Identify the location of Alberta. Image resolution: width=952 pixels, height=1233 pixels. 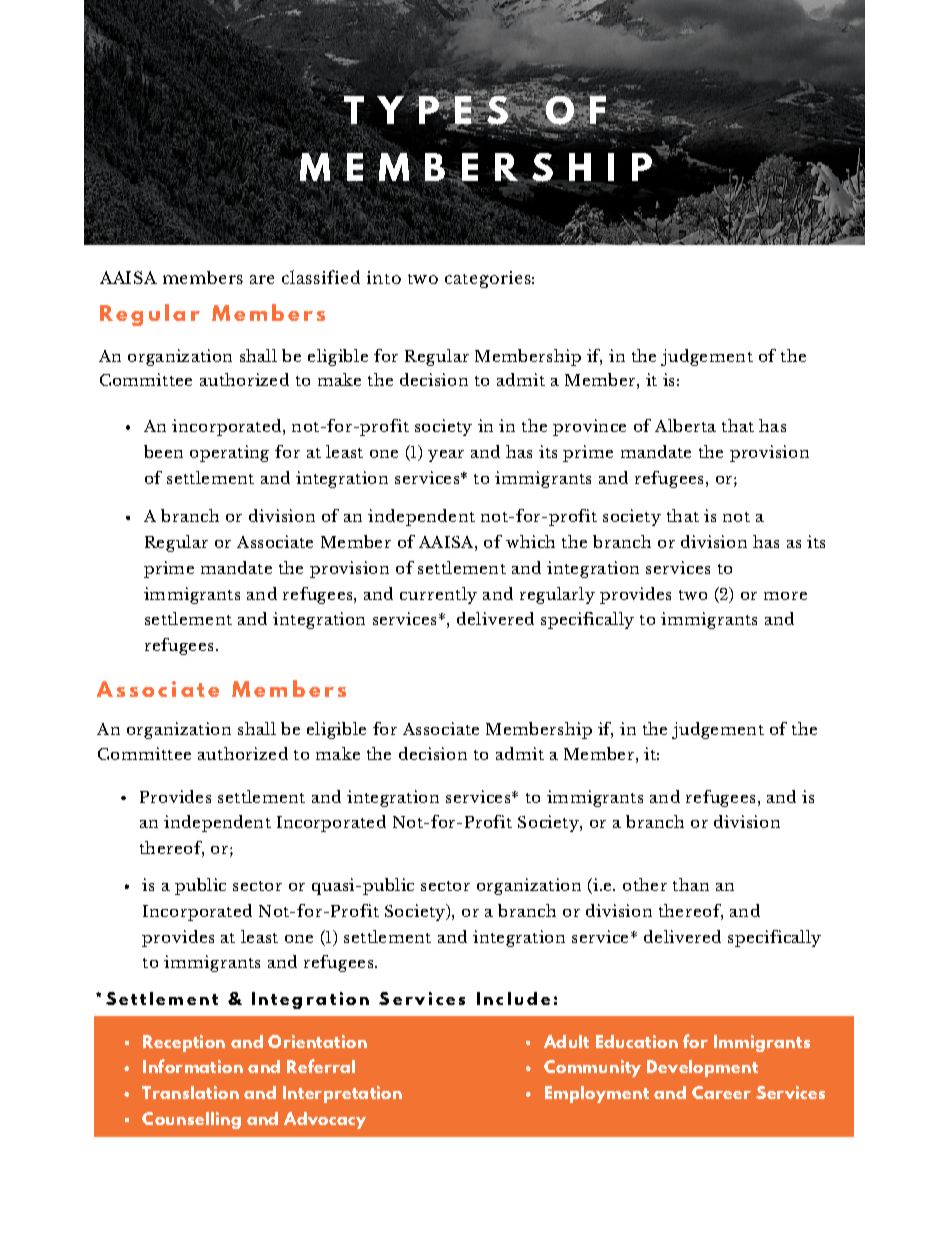
(685, 425).
